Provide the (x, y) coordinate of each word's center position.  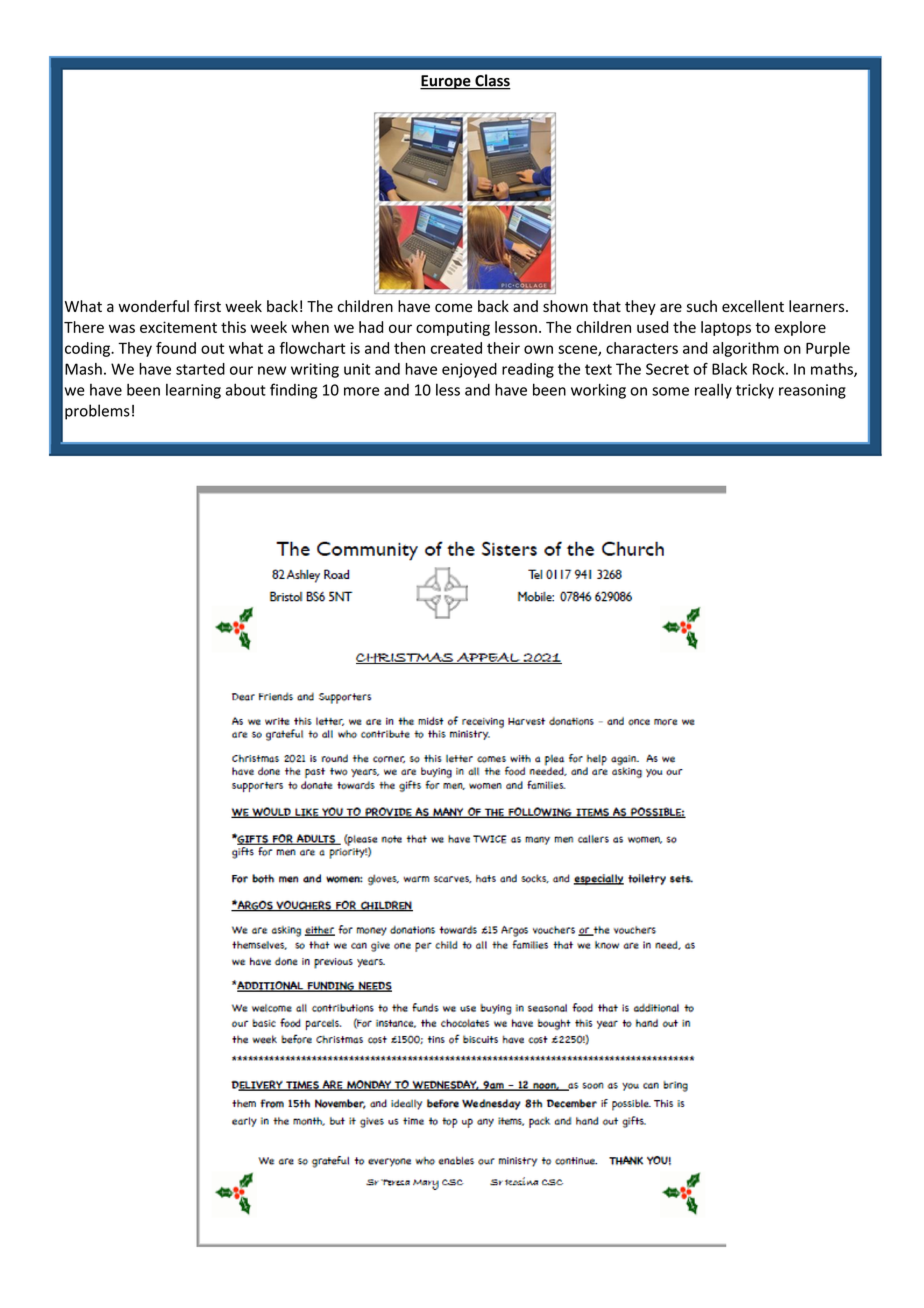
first (207, 306)
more (361, 391)
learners (818, 306)
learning (193, 391)
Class (492, 81)
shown (565, 306)
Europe (446, 82)
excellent (753, 306)
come (453, 307)
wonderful (153, 306)
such (702, 306)
